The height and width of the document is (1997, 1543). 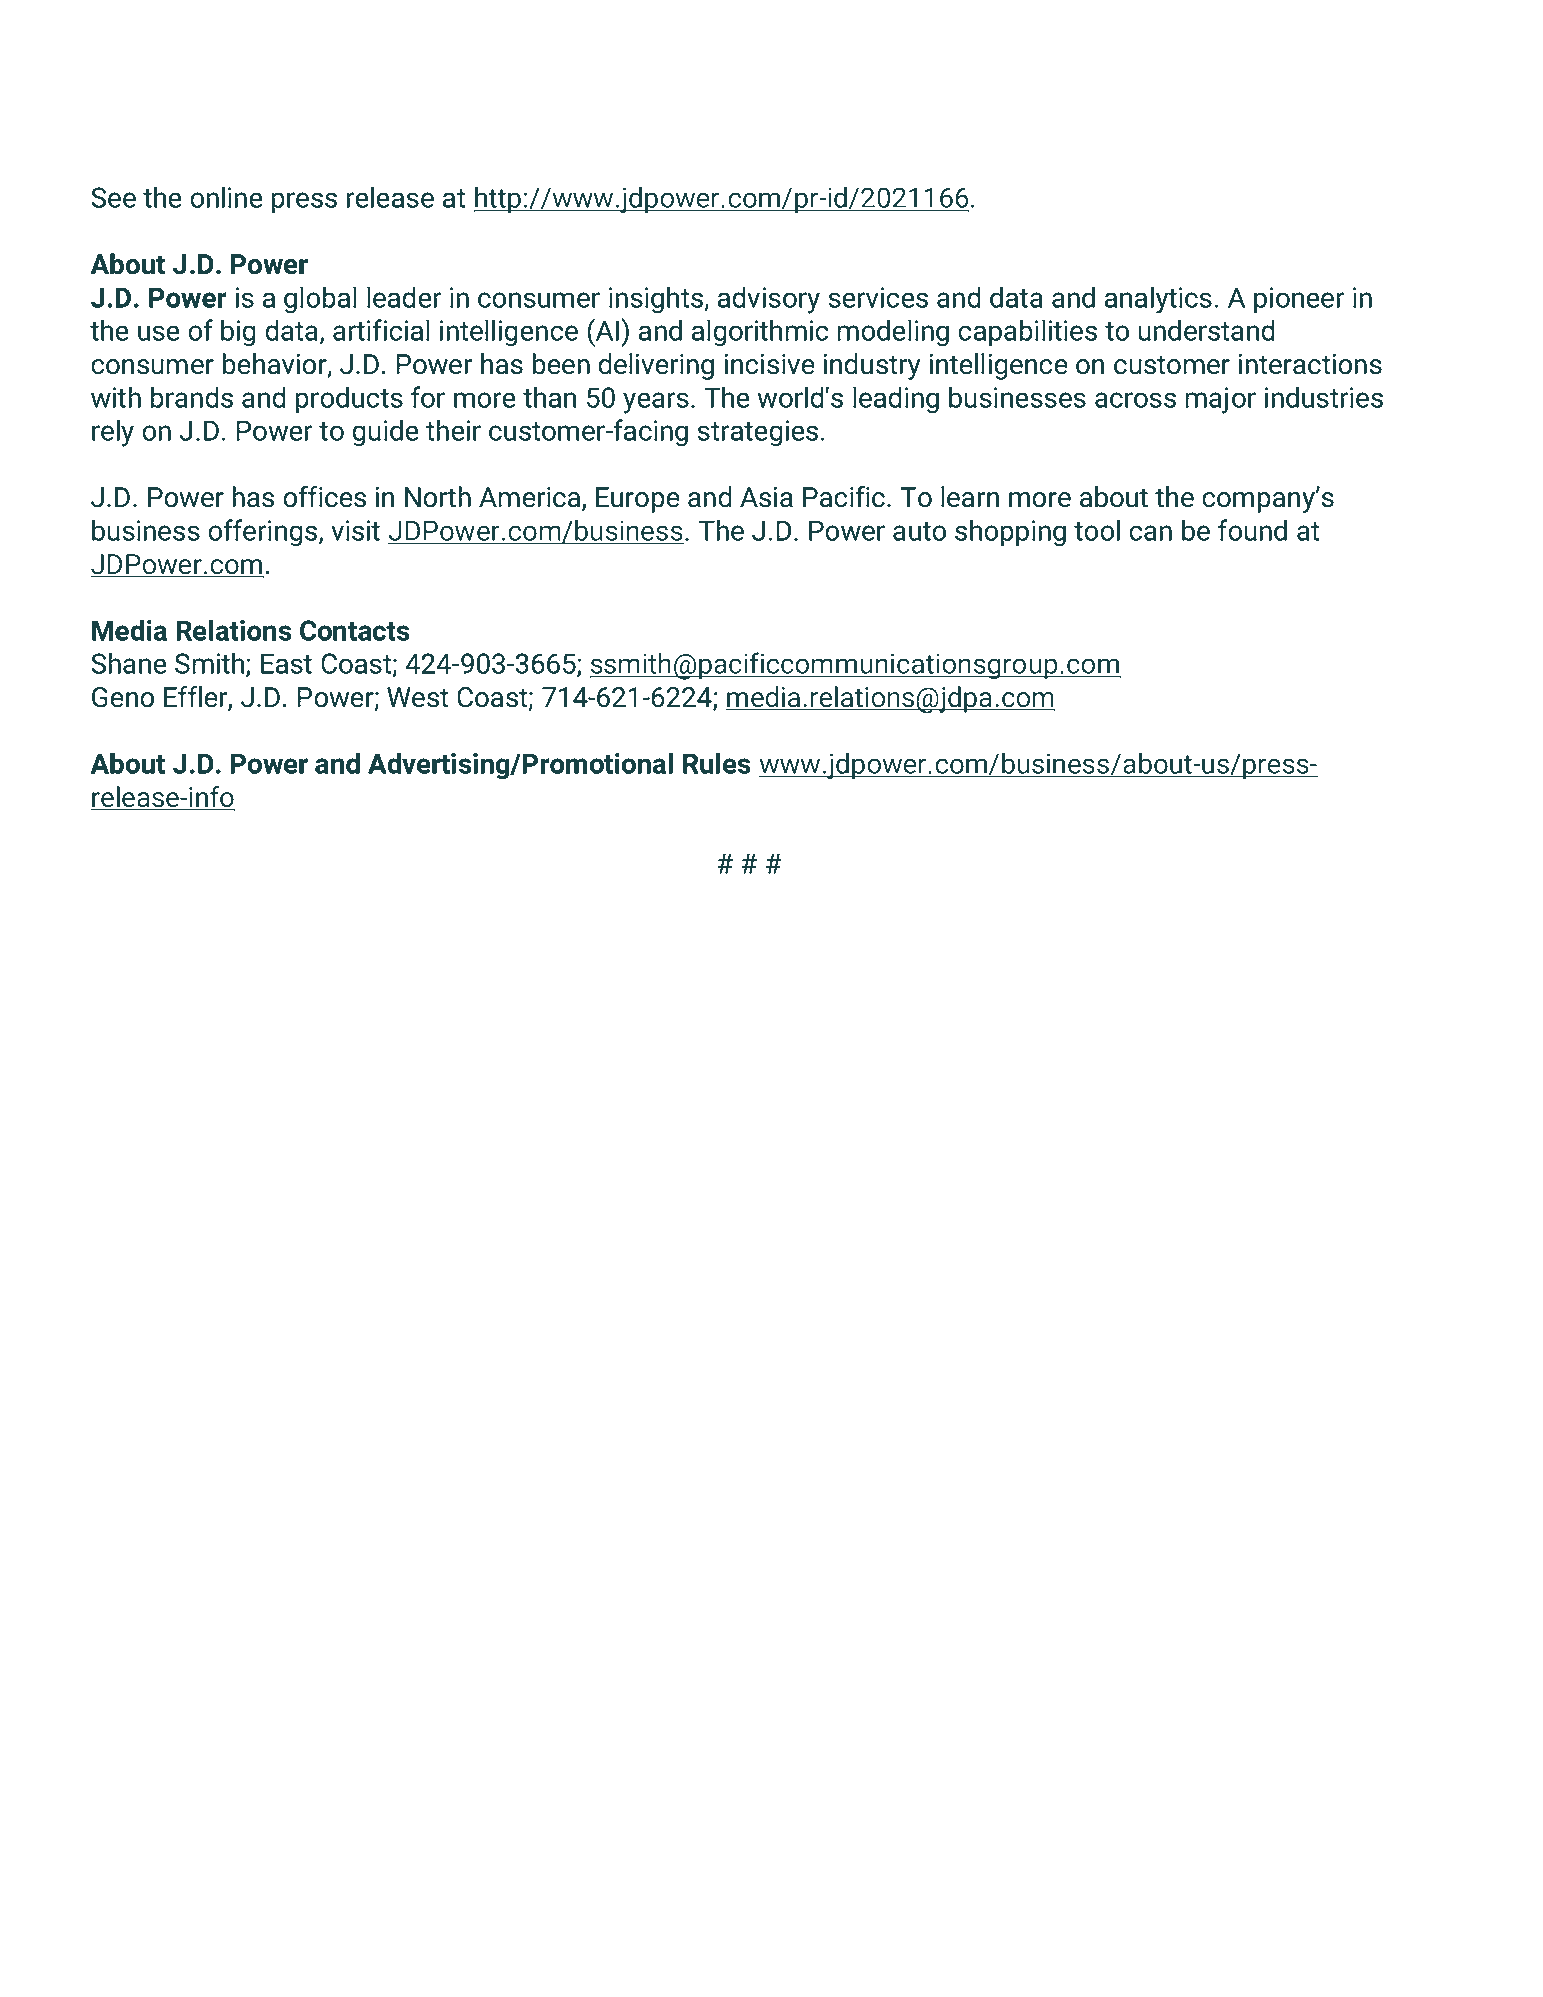 What do you see at coordinates (769, 300) in the document?
I see `advisory` at bounding box center [769, 300].
